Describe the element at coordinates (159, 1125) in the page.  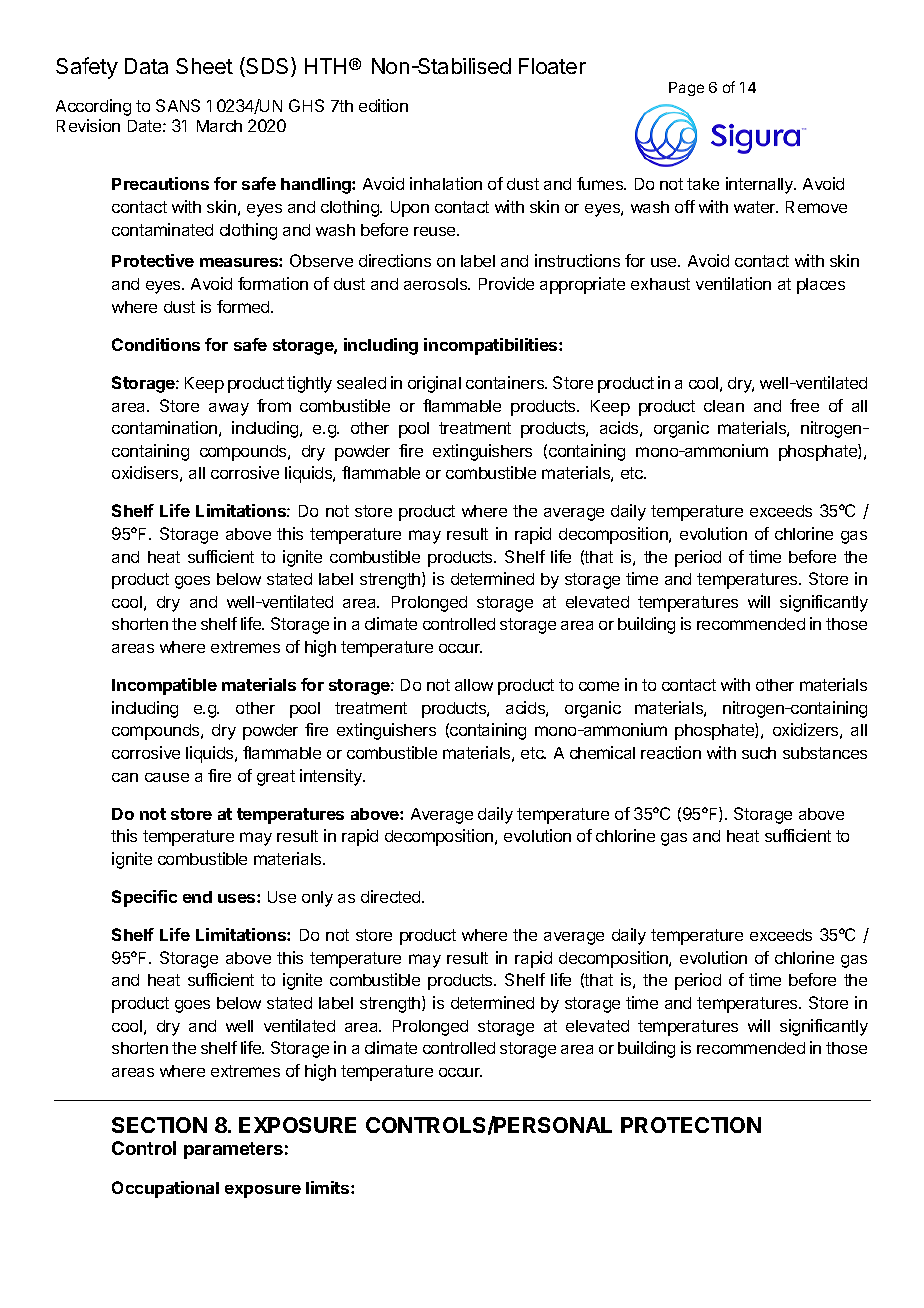
I see `SECTION` at that location.
